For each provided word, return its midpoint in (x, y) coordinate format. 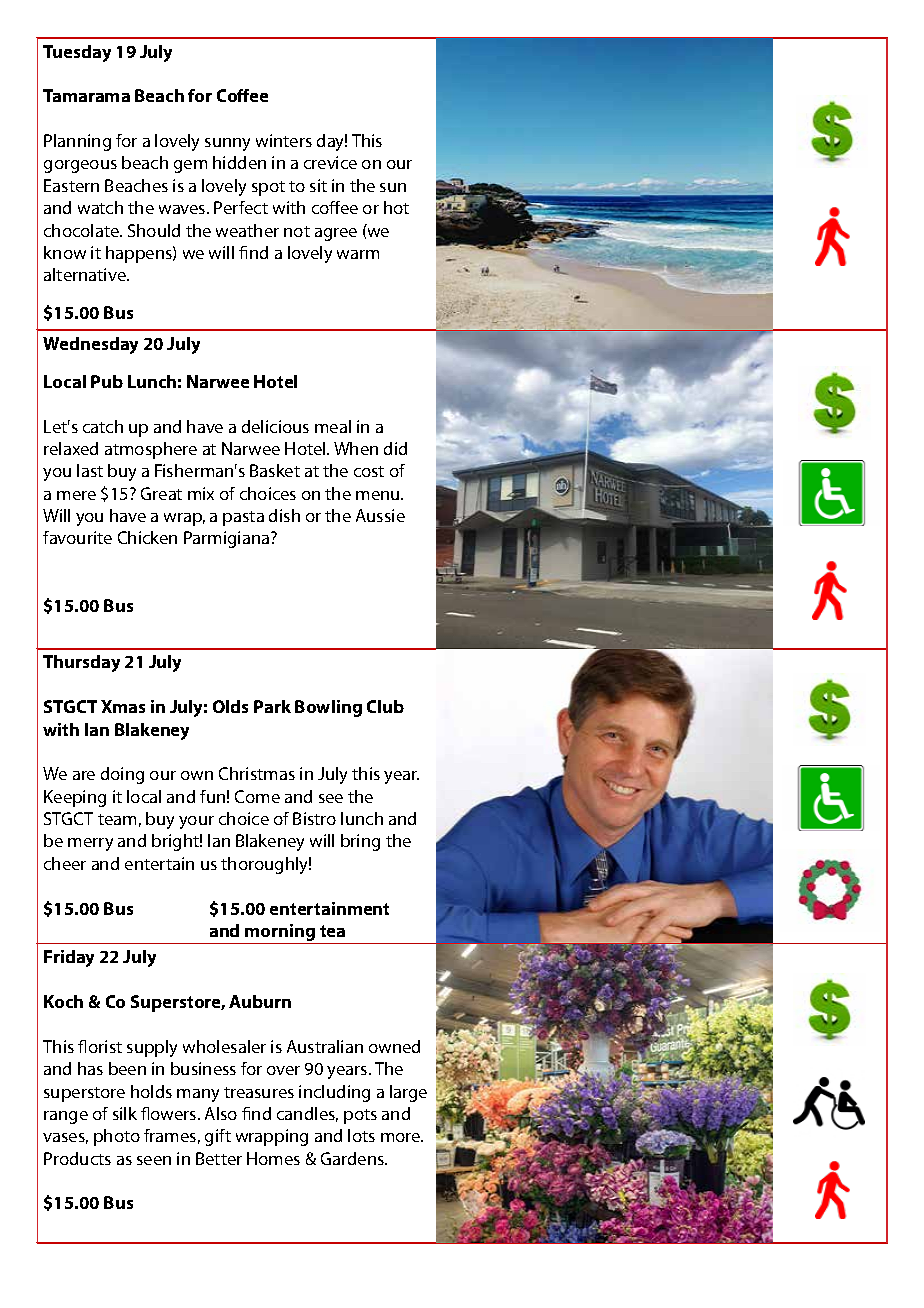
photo (117, 1137)
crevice (330, 162)
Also (221, 1113)
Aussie (380, 515)
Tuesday (77, 53)
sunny (227, 144)
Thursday (81, 663)
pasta (243, 518)
